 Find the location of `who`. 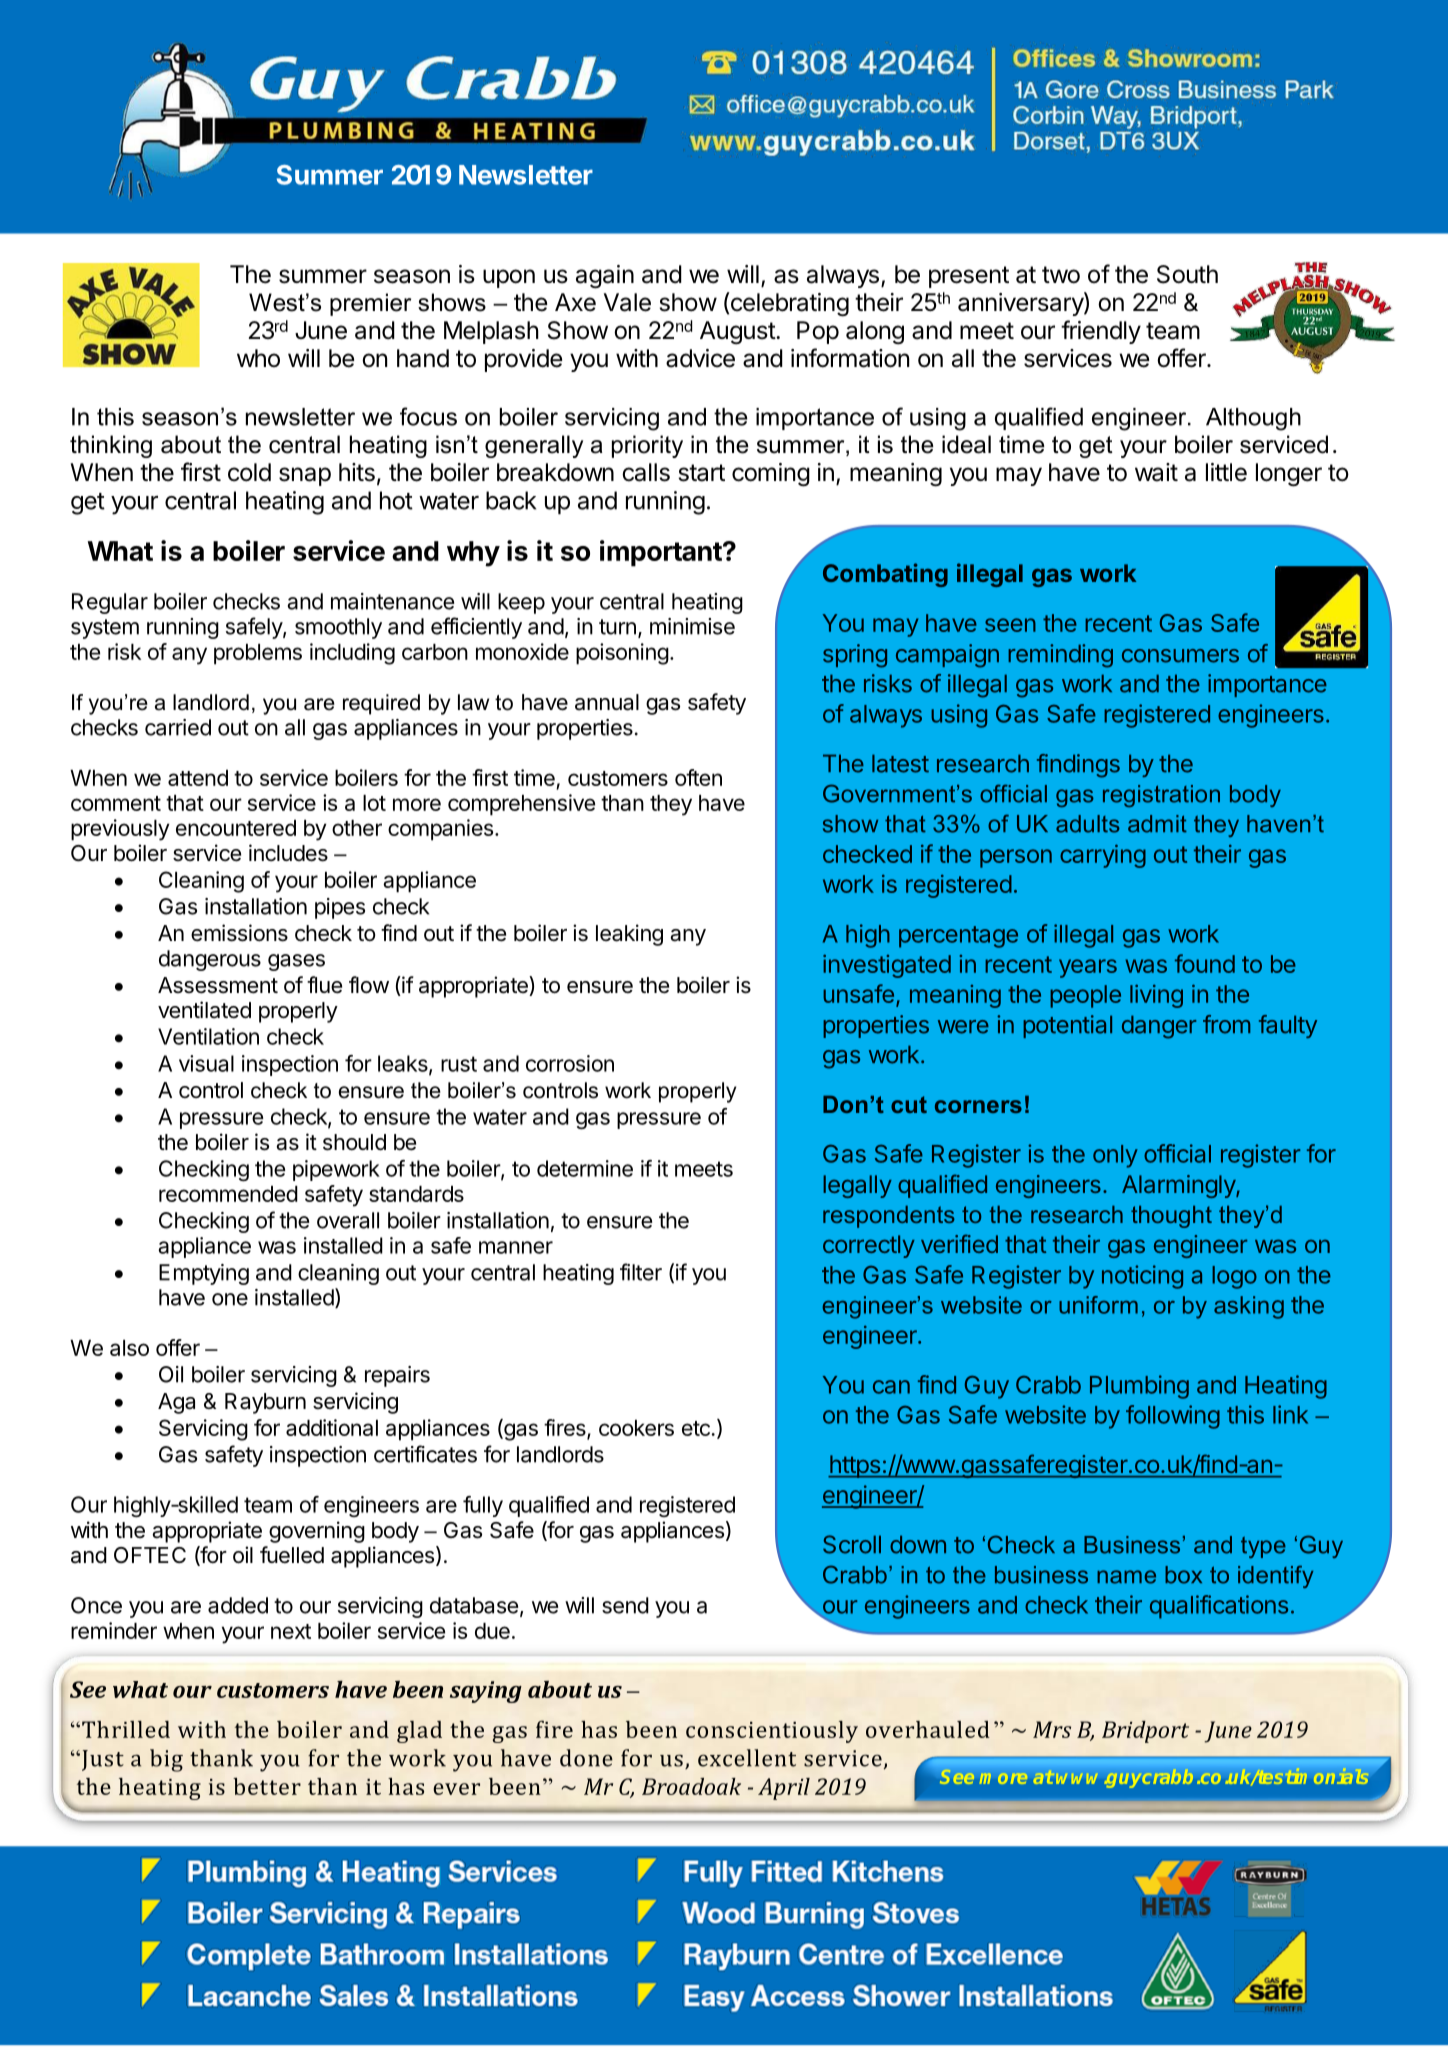

who is located at coordinates (258, 358).
